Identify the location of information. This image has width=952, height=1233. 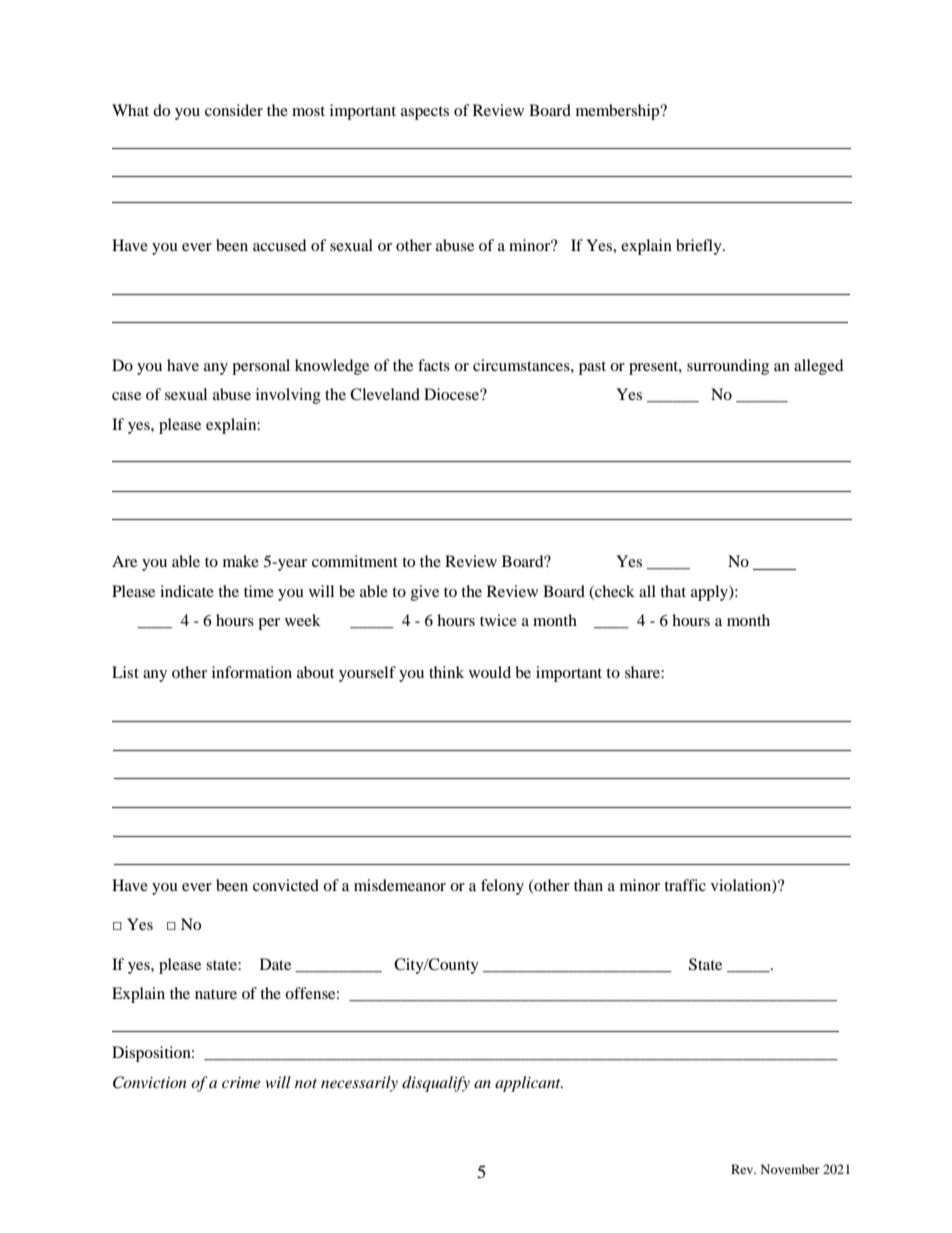
(252, 672).
